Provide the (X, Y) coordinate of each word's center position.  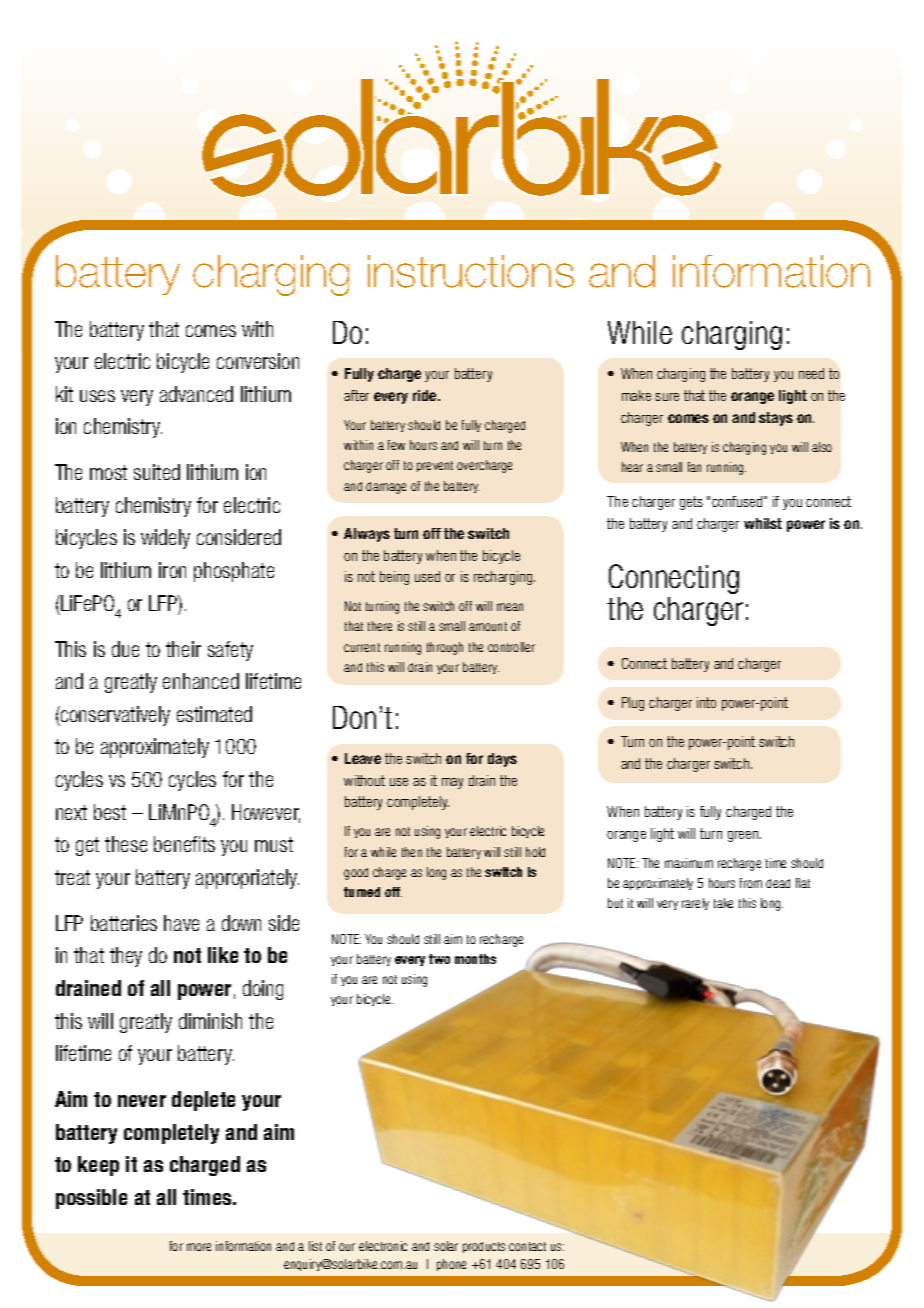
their (183, 649)
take (723, 903)
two (439, 959)
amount (488, 626)
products (484, 1247)
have (181, 923)
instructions (471, 271)
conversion (258, 361)
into (706, 702)
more (199, 1247)
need (811, 373)
